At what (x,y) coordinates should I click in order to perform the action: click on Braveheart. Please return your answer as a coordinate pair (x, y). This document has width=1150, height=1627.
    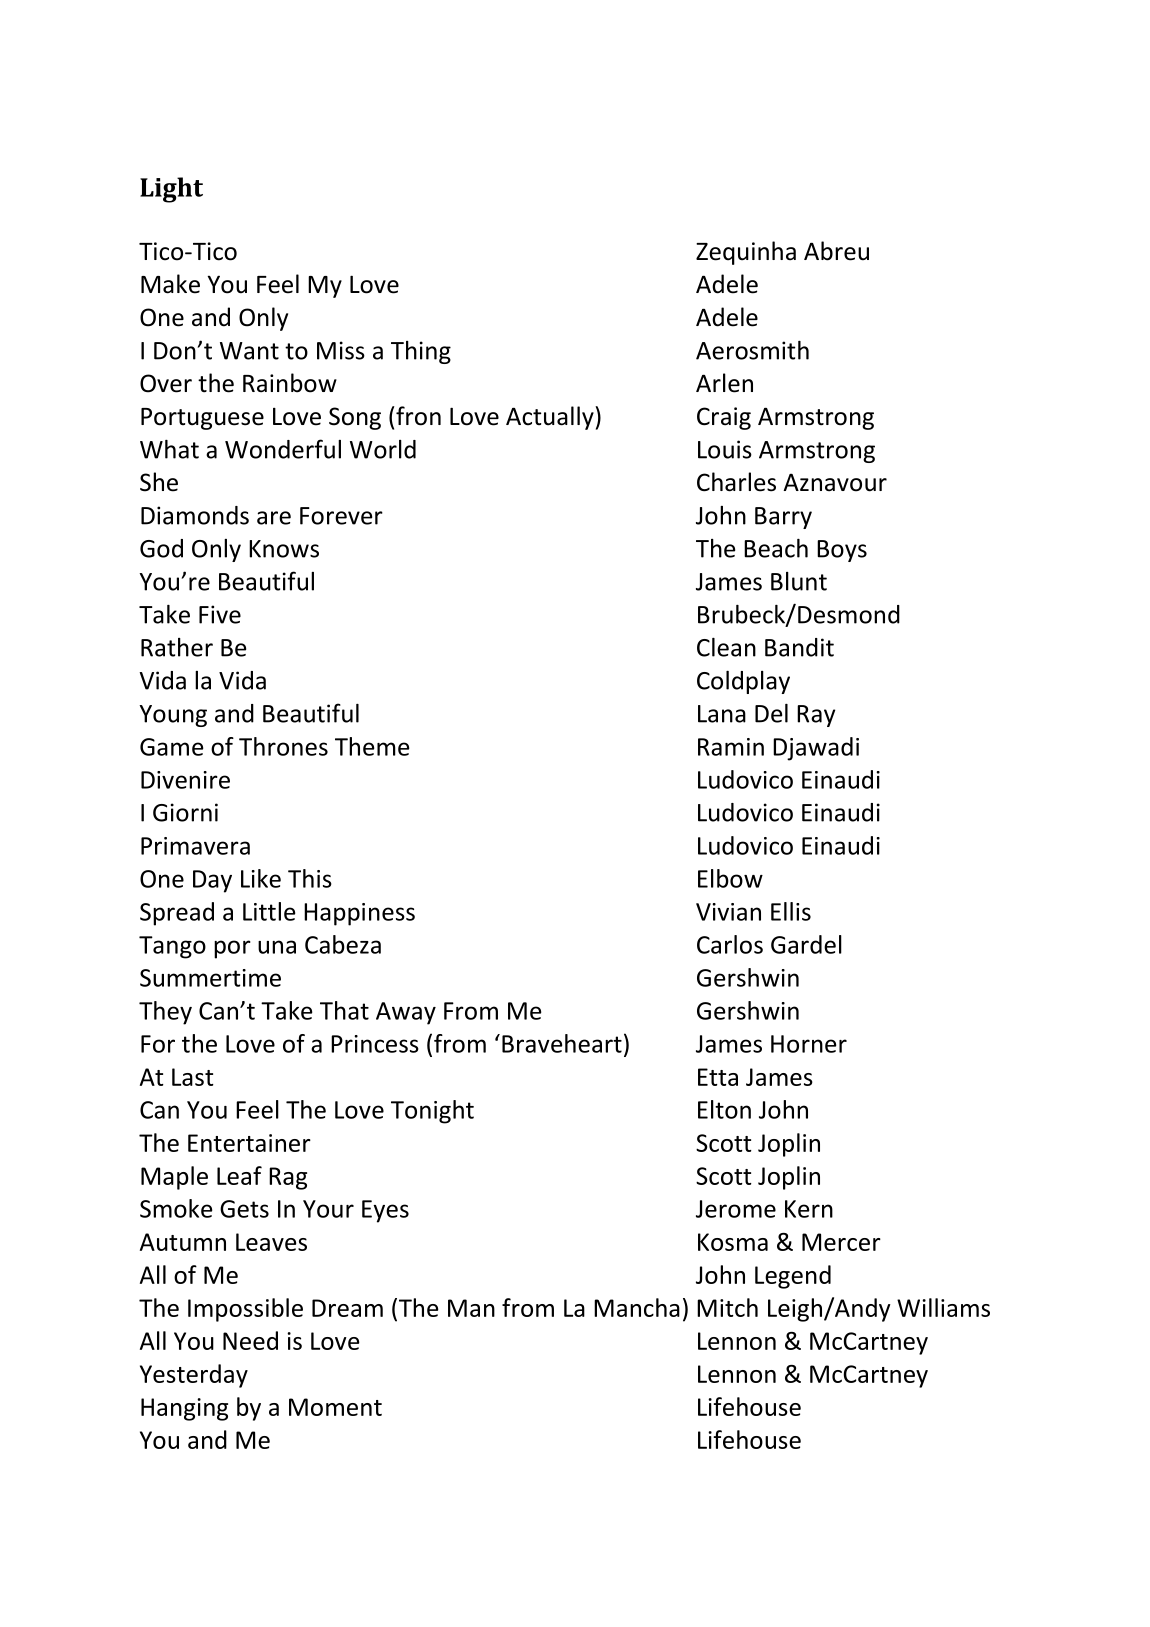
    Looking at the image, I should click on (562, 1043).
